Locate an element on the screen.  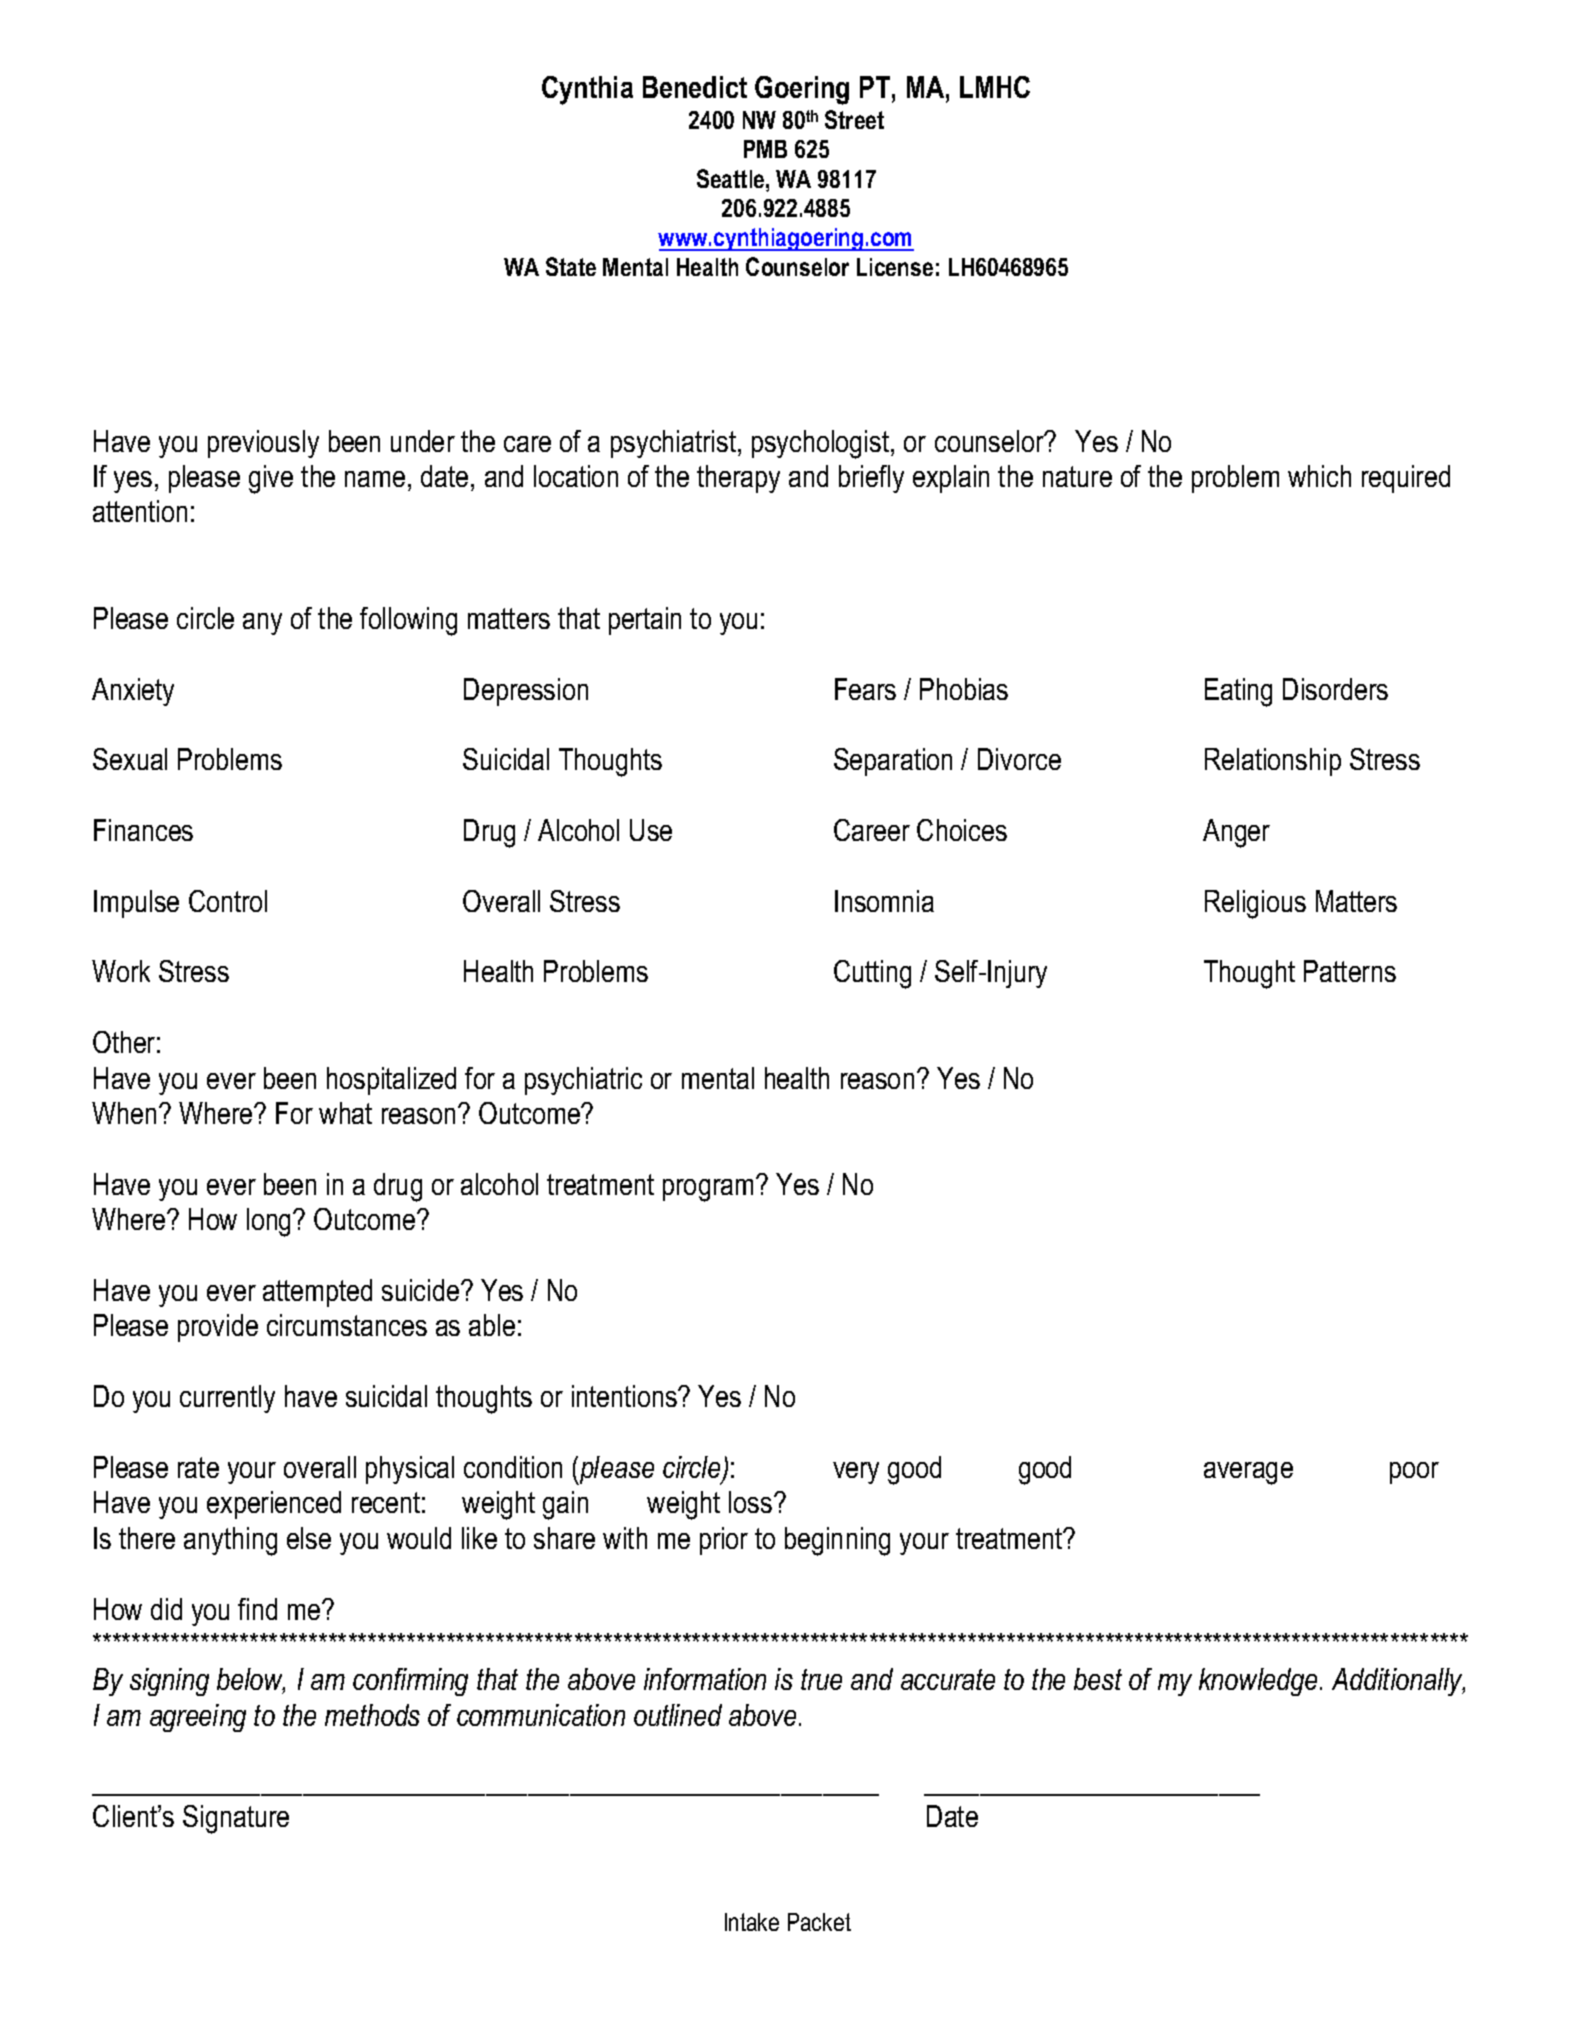
loss is located at coordinates (750, 1502).
